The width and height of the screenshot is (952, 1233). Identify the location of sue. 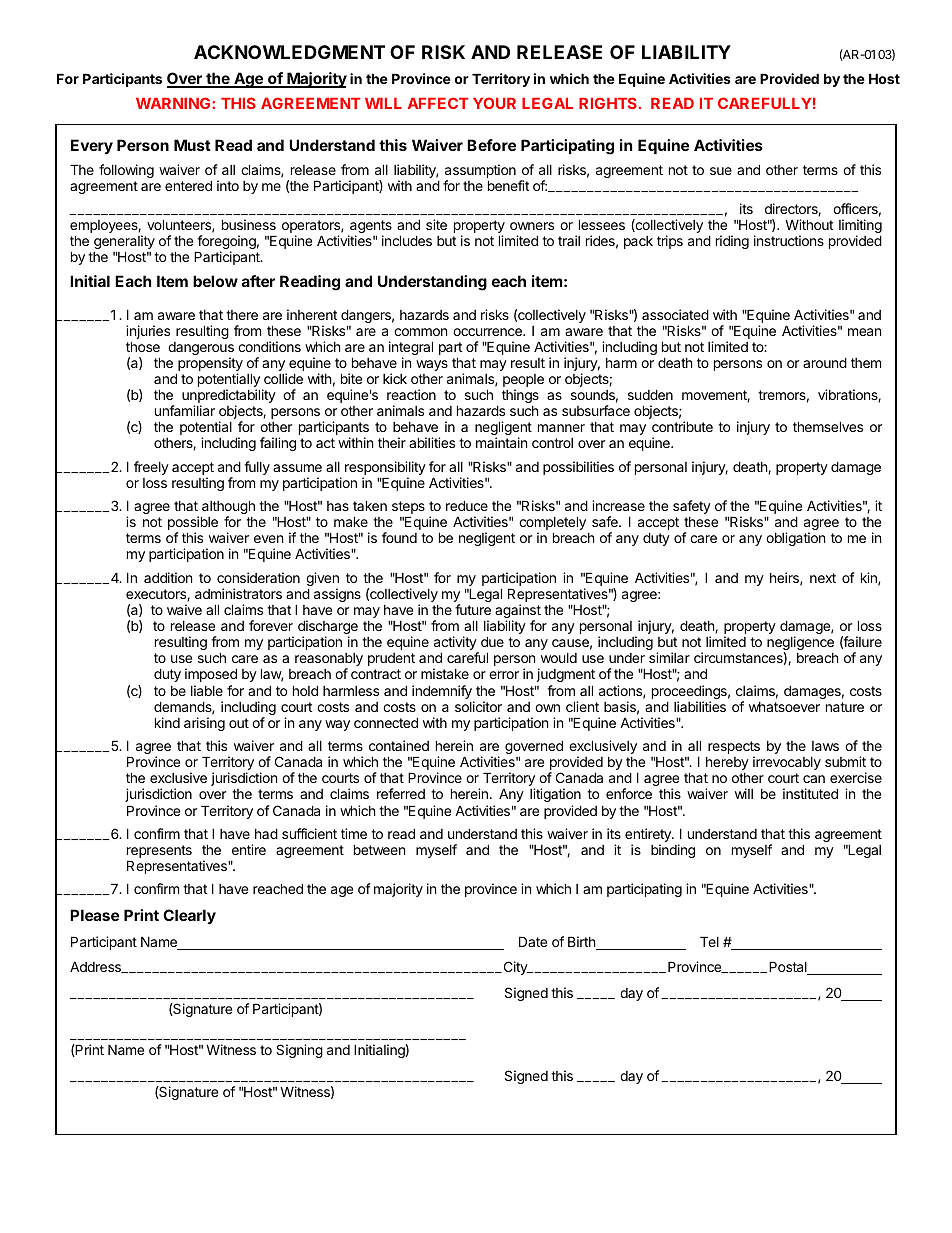
(721, 171).
